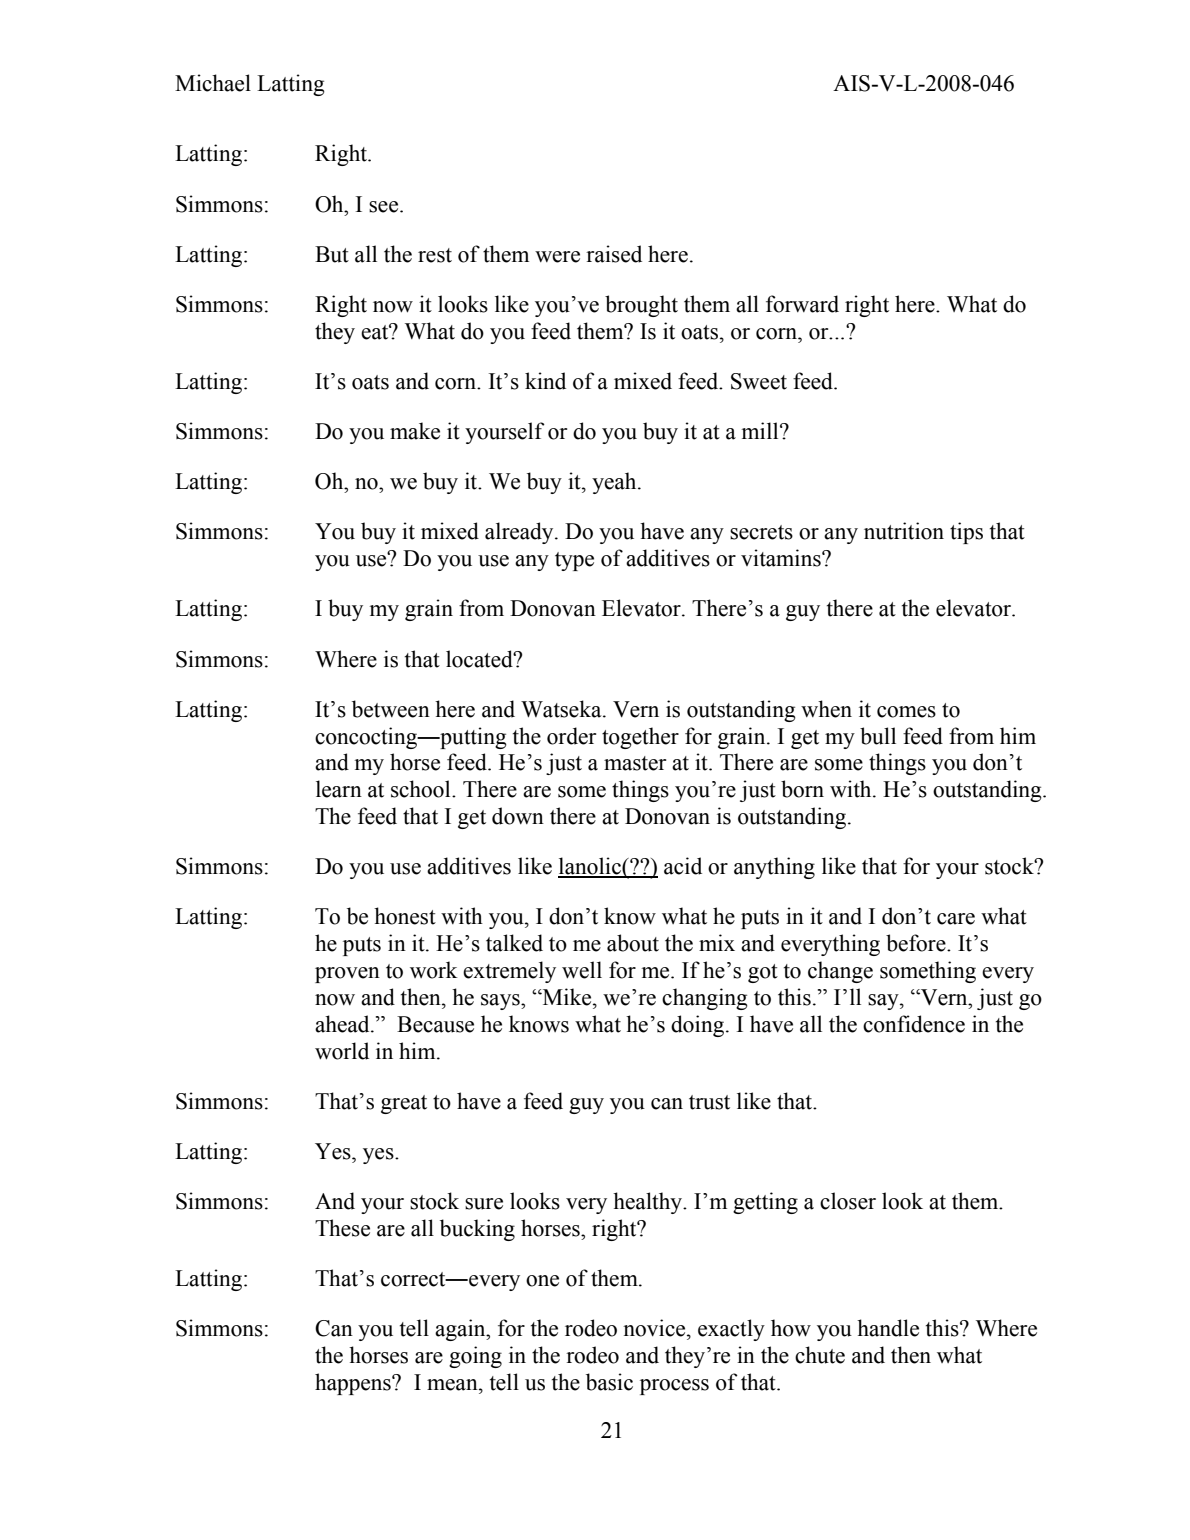  Describe the element at coordinates (342, 1051) in the screenshot. I see `world` at that location.
